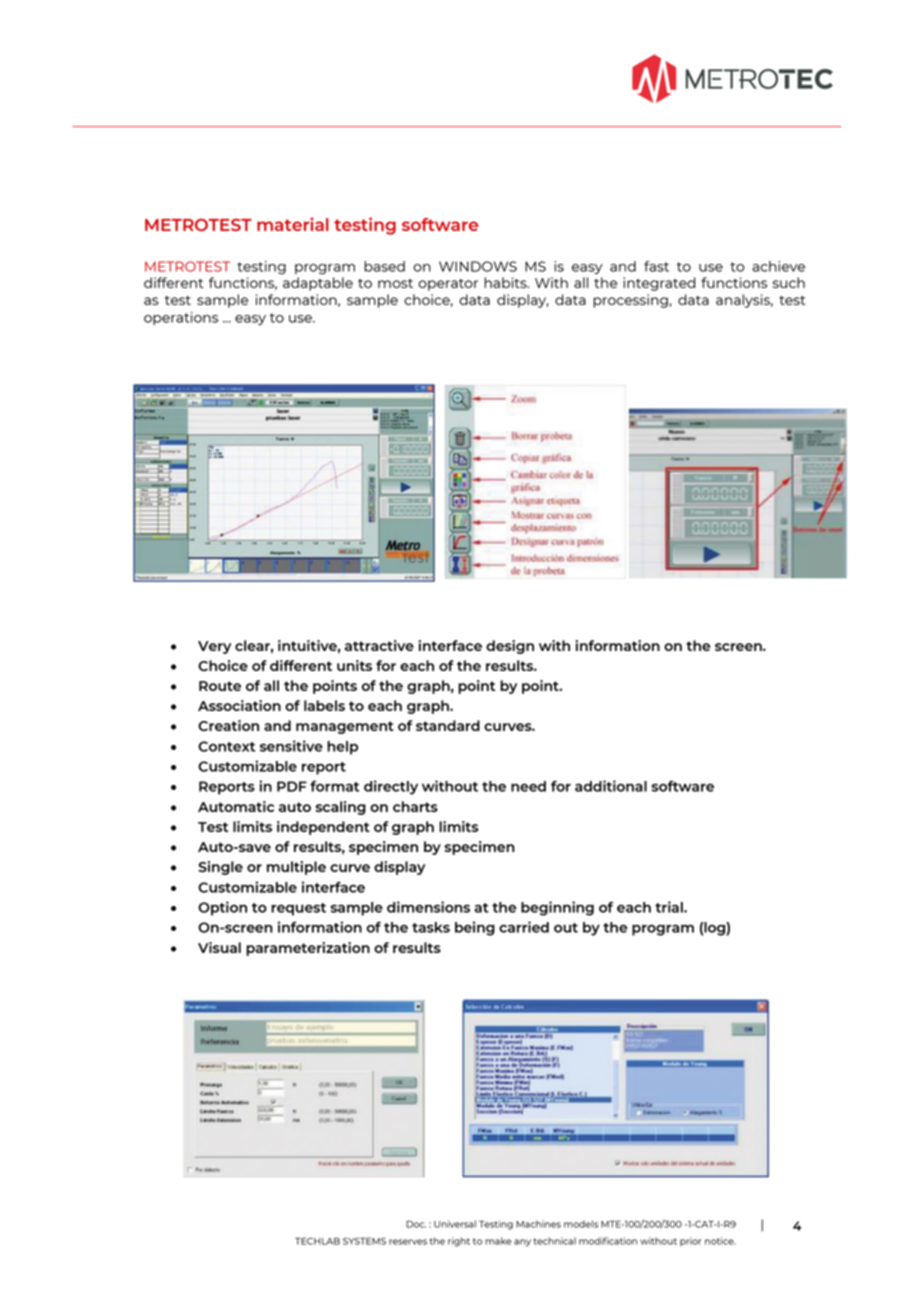 This screenshot has width=924, height=1309. I want to click on Universal, so click(455, 1224).
